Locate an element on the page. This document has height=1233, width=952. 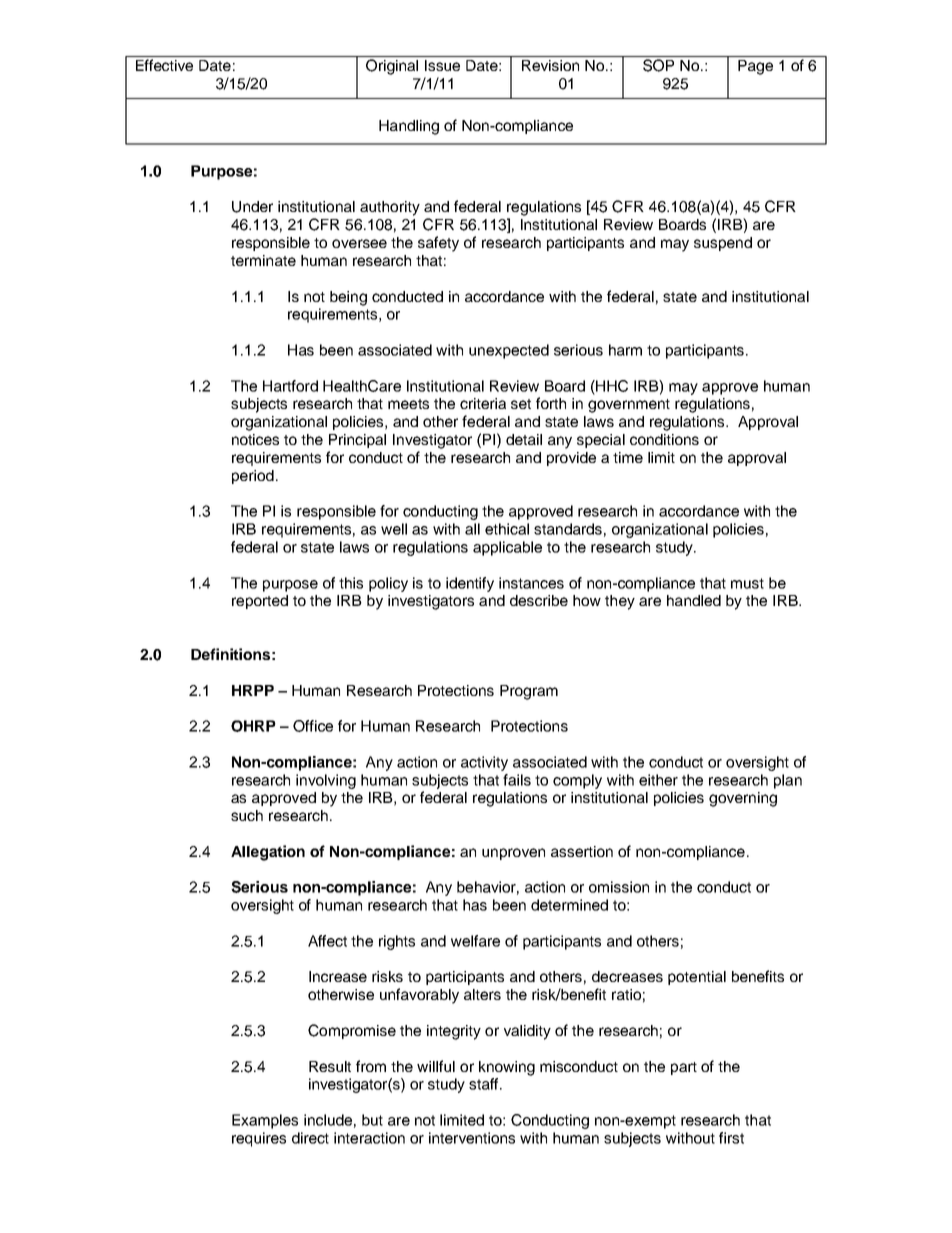
reported is located at coordinates (260, 602).
